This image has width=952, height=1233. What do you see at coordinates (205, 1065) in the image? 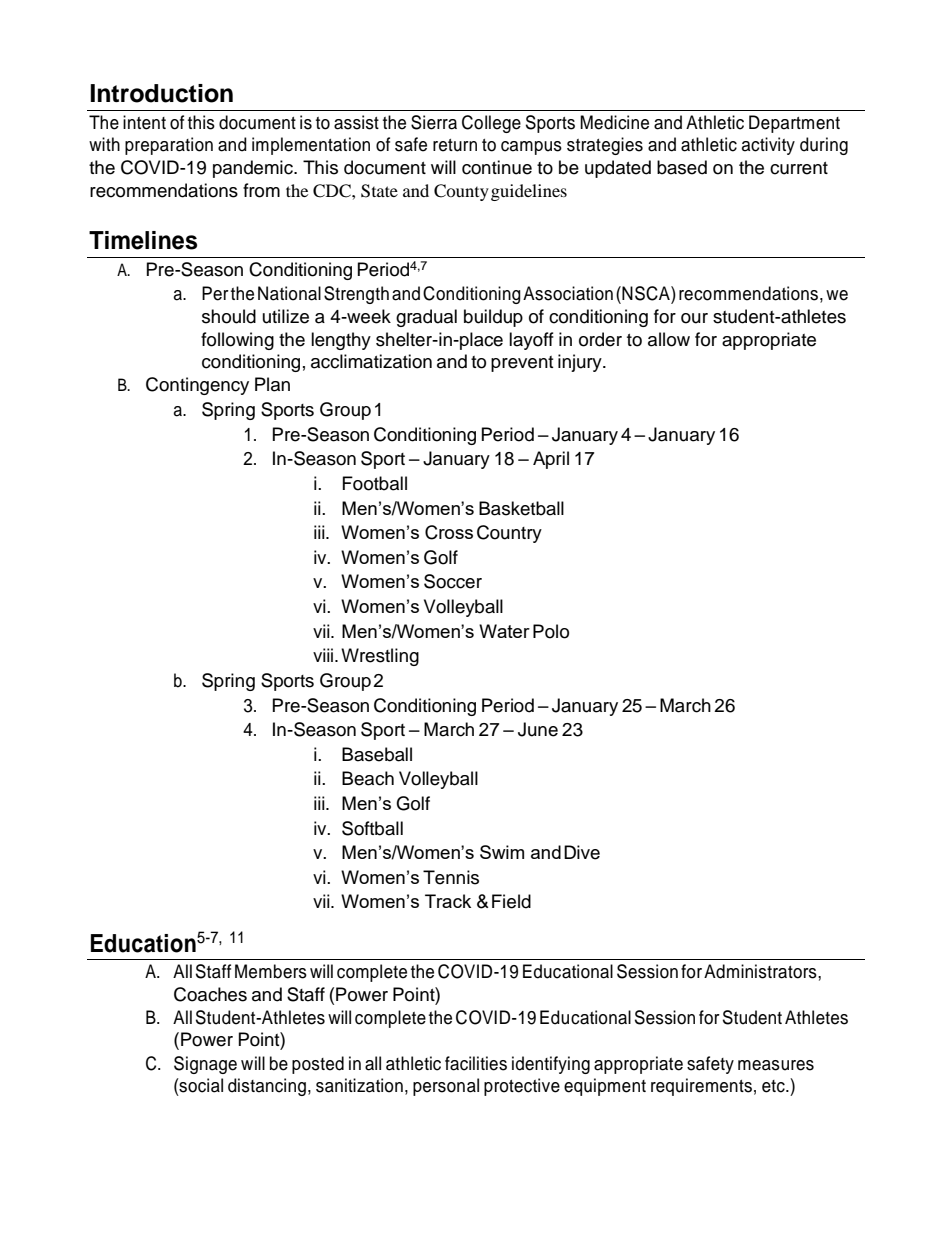
I see `Signage` at bounding box center [205, 1065].
